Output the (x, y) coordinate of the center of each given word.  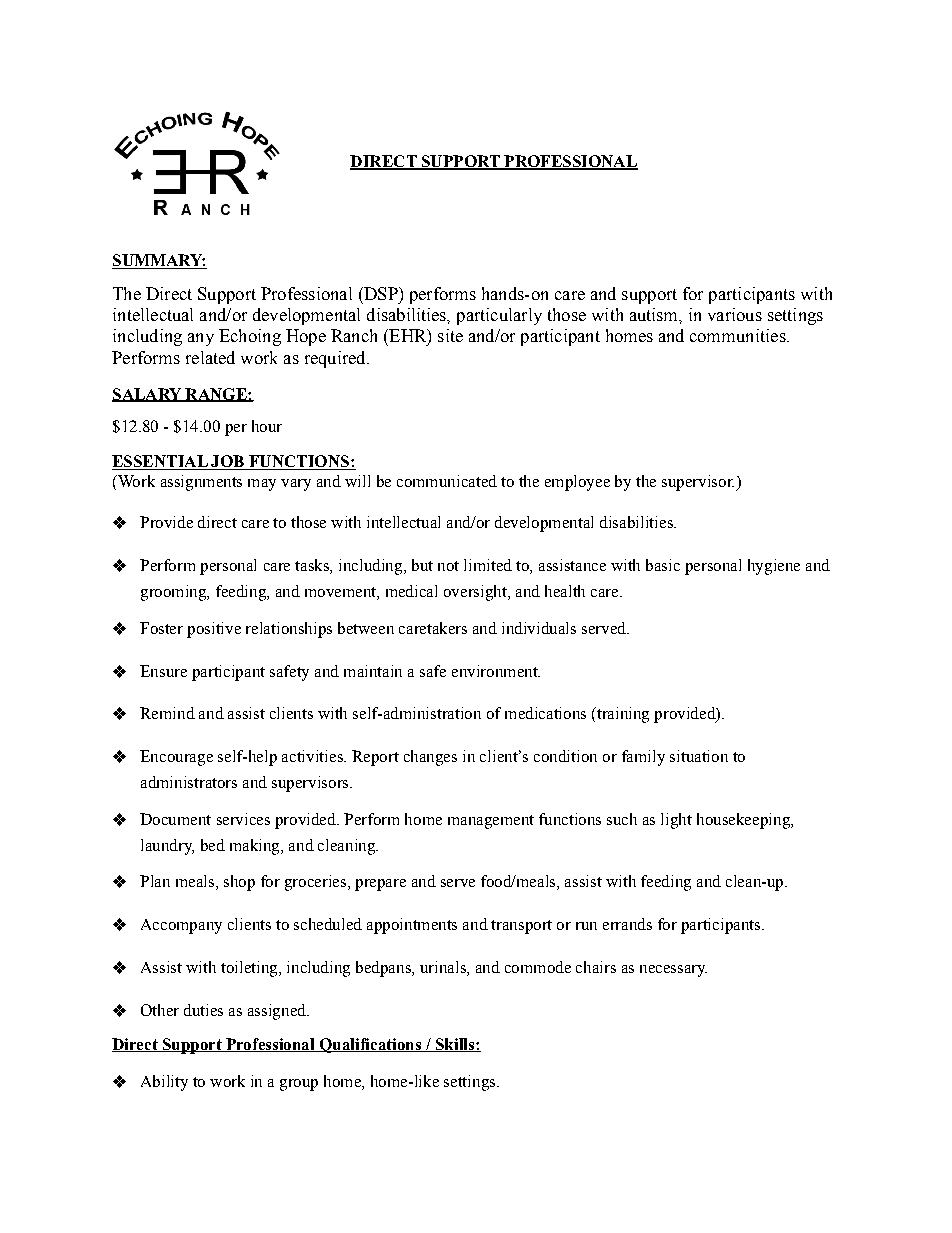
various (735, 314)
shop (239, 883)
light (676, 821)
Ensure (163, 671)
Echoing (250, 337)
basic (663, 565)
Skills (455, 1045)
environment (496, 671)
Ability (164, 1083)
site (450, 335)
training (622, 715)
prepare (380, 885)
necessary (673, 971)
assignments (201, 483)
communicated (447, 481)
